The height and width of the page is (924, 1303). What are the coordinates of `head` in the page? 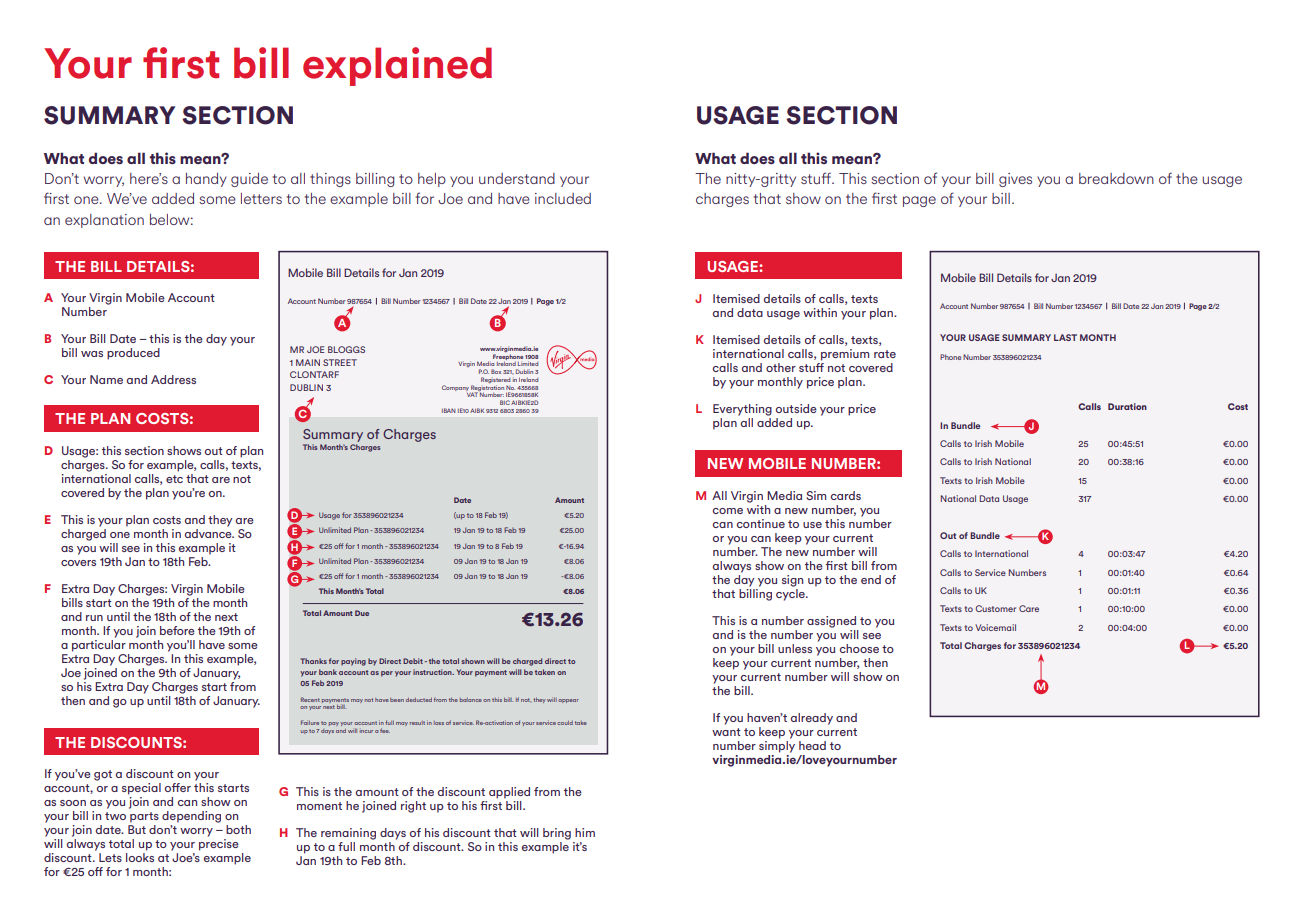 It's located at (812, 745).
